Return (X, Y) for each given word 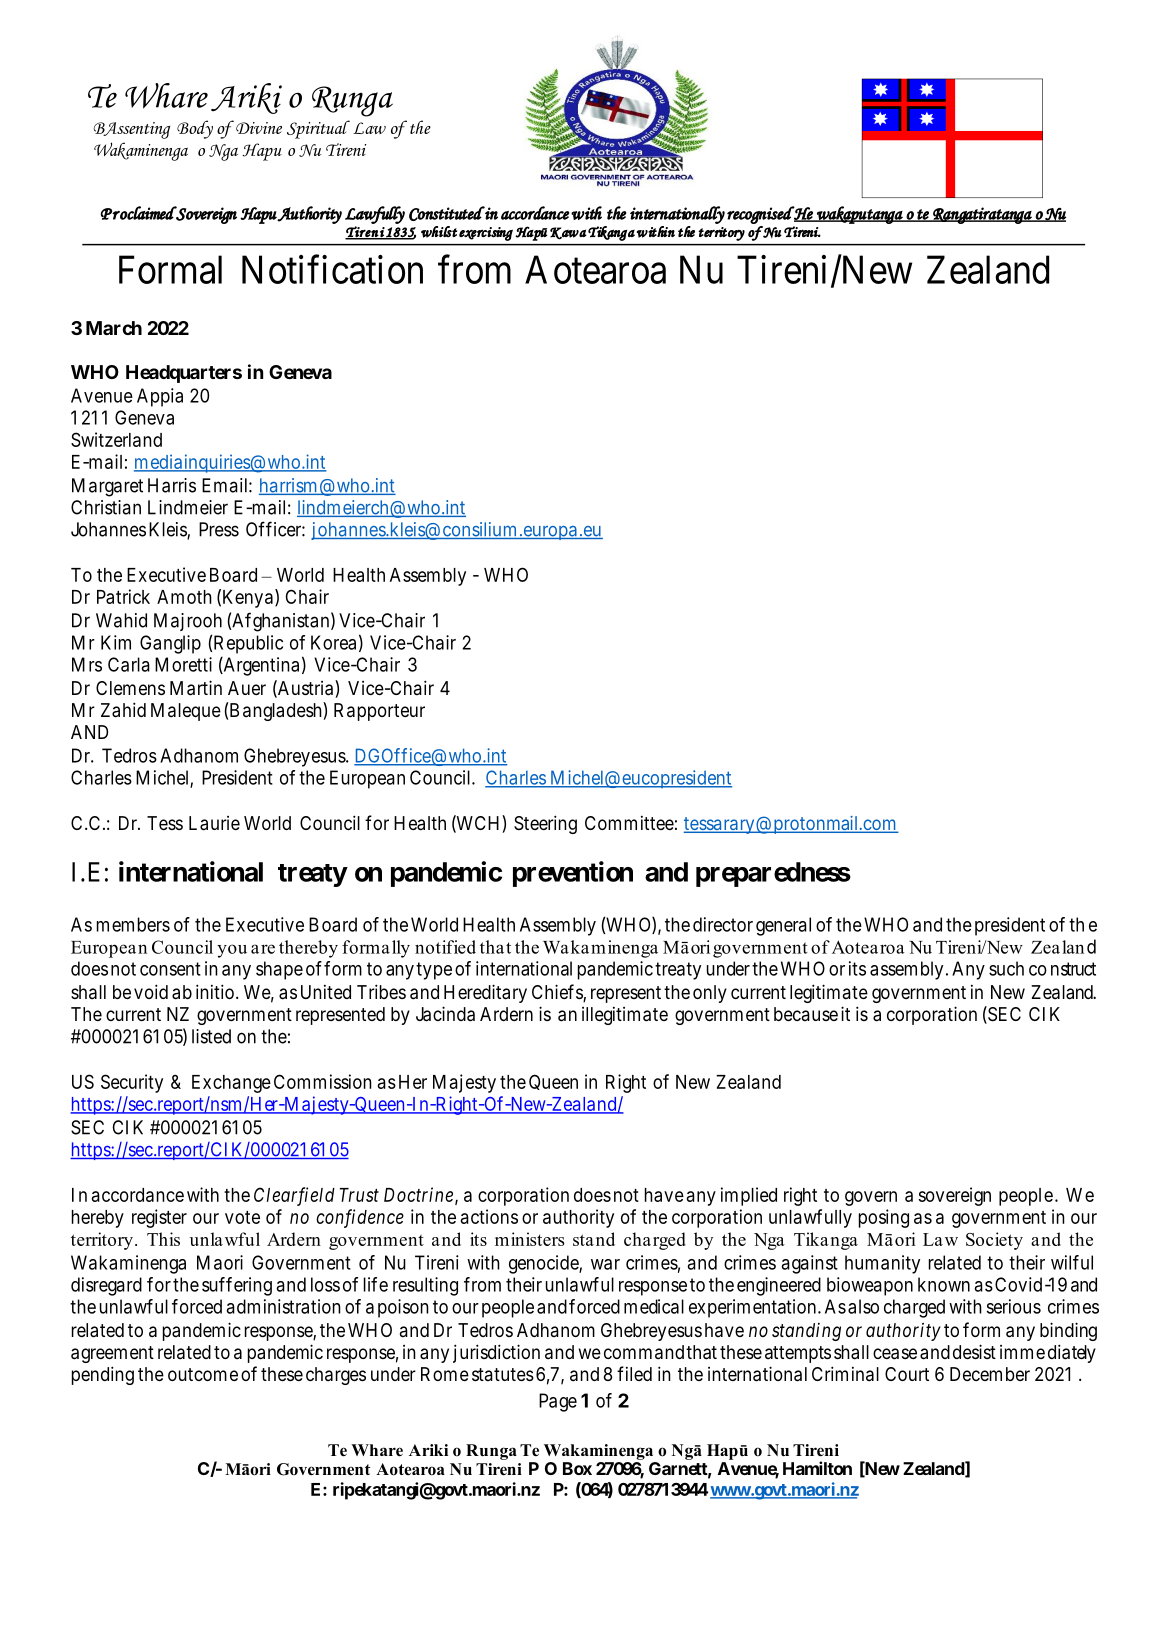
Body (195, 129)
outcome (203, 1374)
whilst (439, 232)
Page (558, 1402)
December (990, 1374)
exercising (486, 234)
